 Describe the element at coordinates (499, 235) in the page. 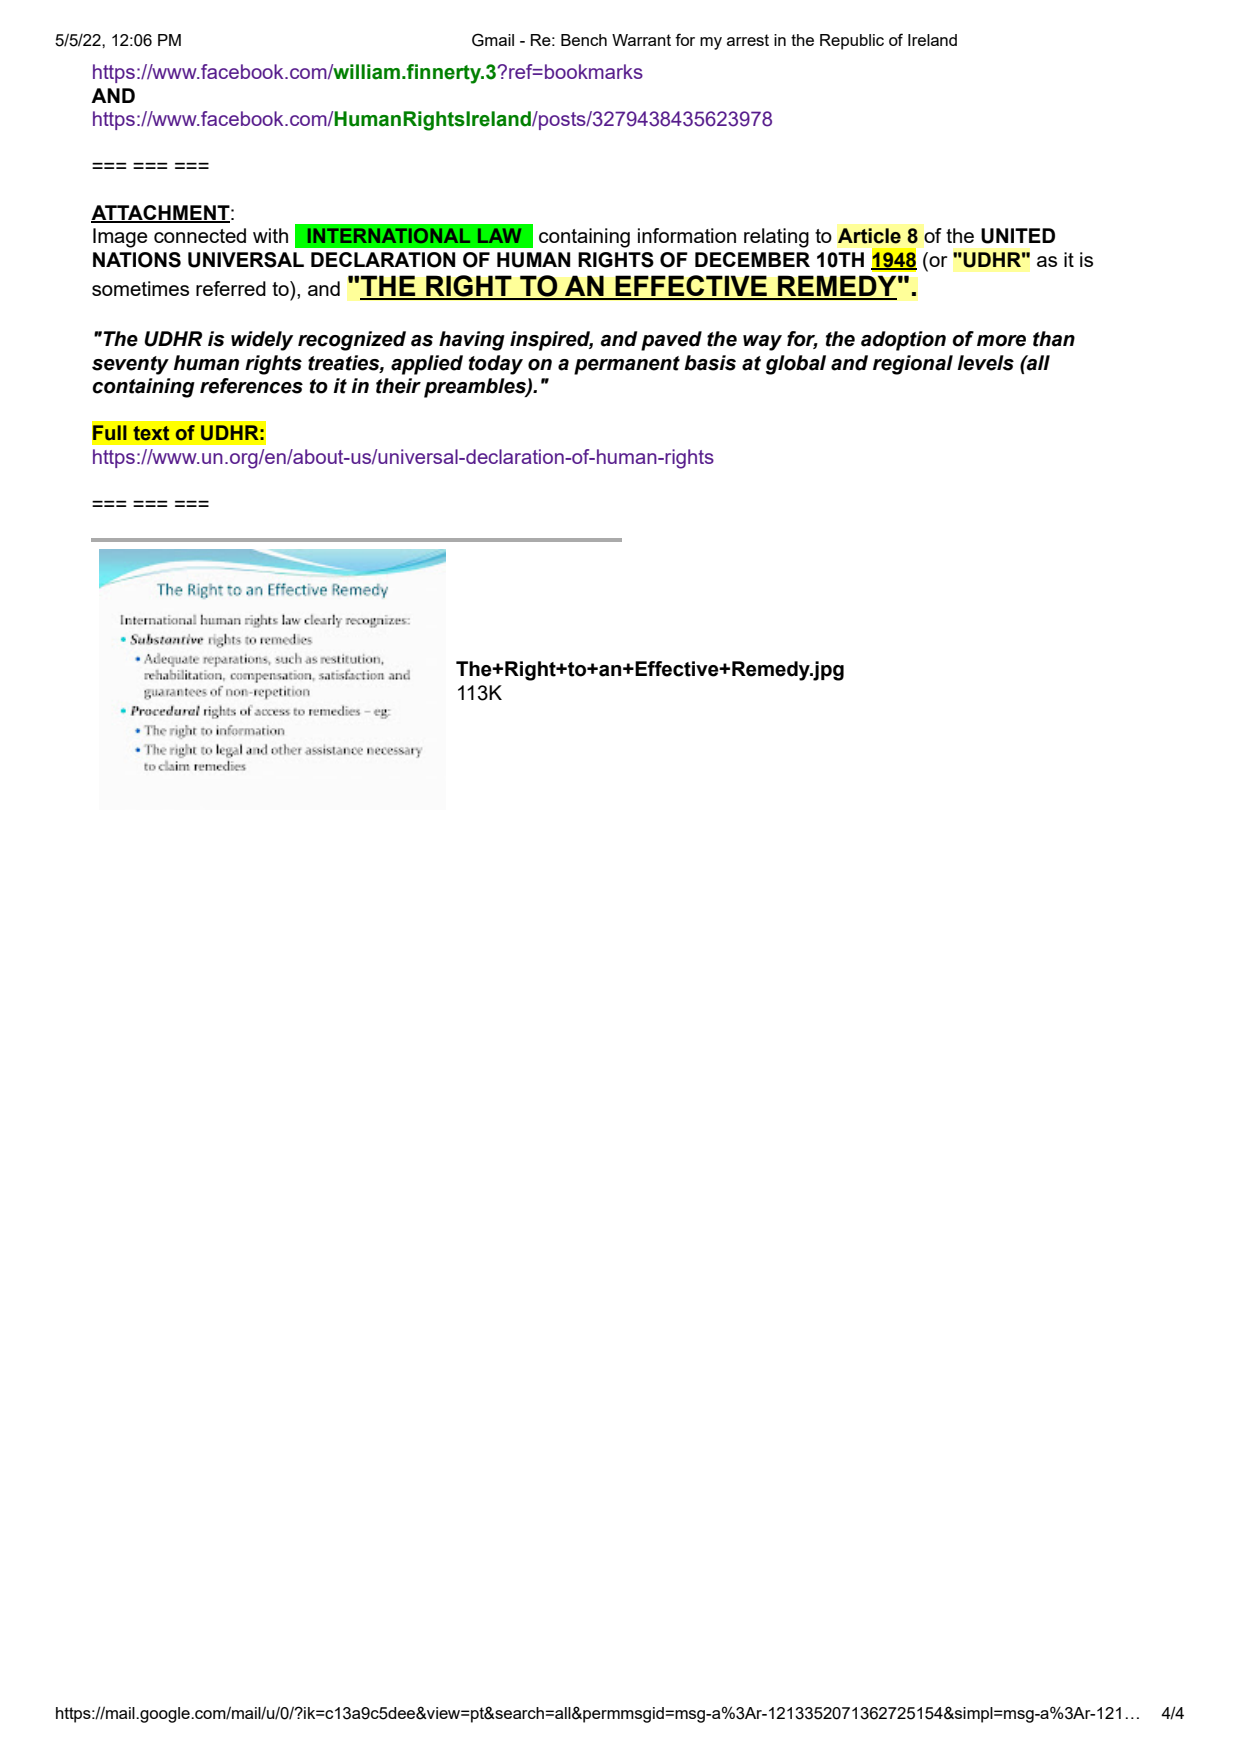

I see `LAW` at that location.
